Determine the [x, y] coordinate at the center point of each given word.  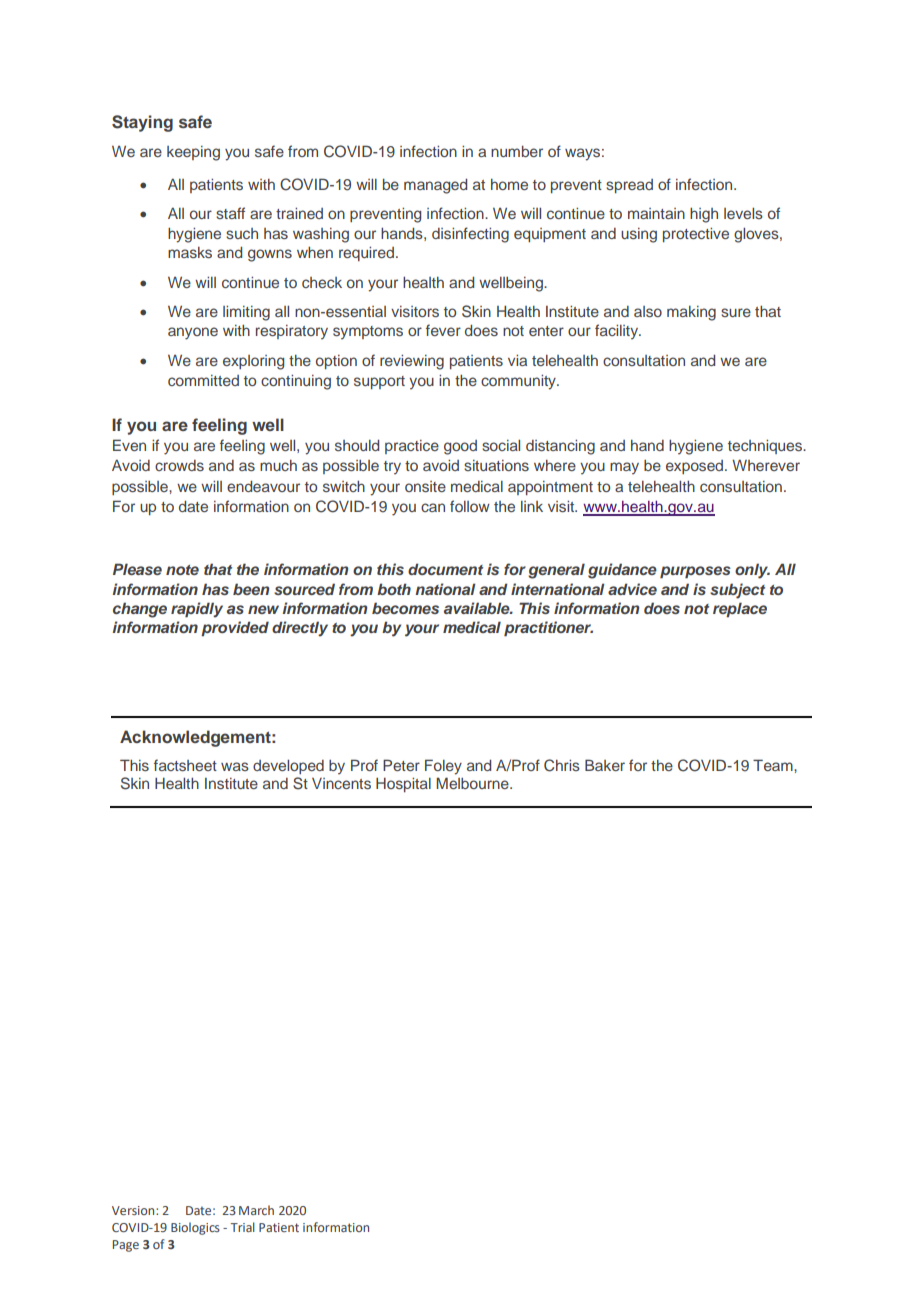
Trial [243, 1227]
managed [435, 186]
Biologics [195, 1228]
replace [740, 610]
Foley [443, 767]
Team [774, 765]
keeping [193, 153]
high [704, 215]
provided [235, 629]
